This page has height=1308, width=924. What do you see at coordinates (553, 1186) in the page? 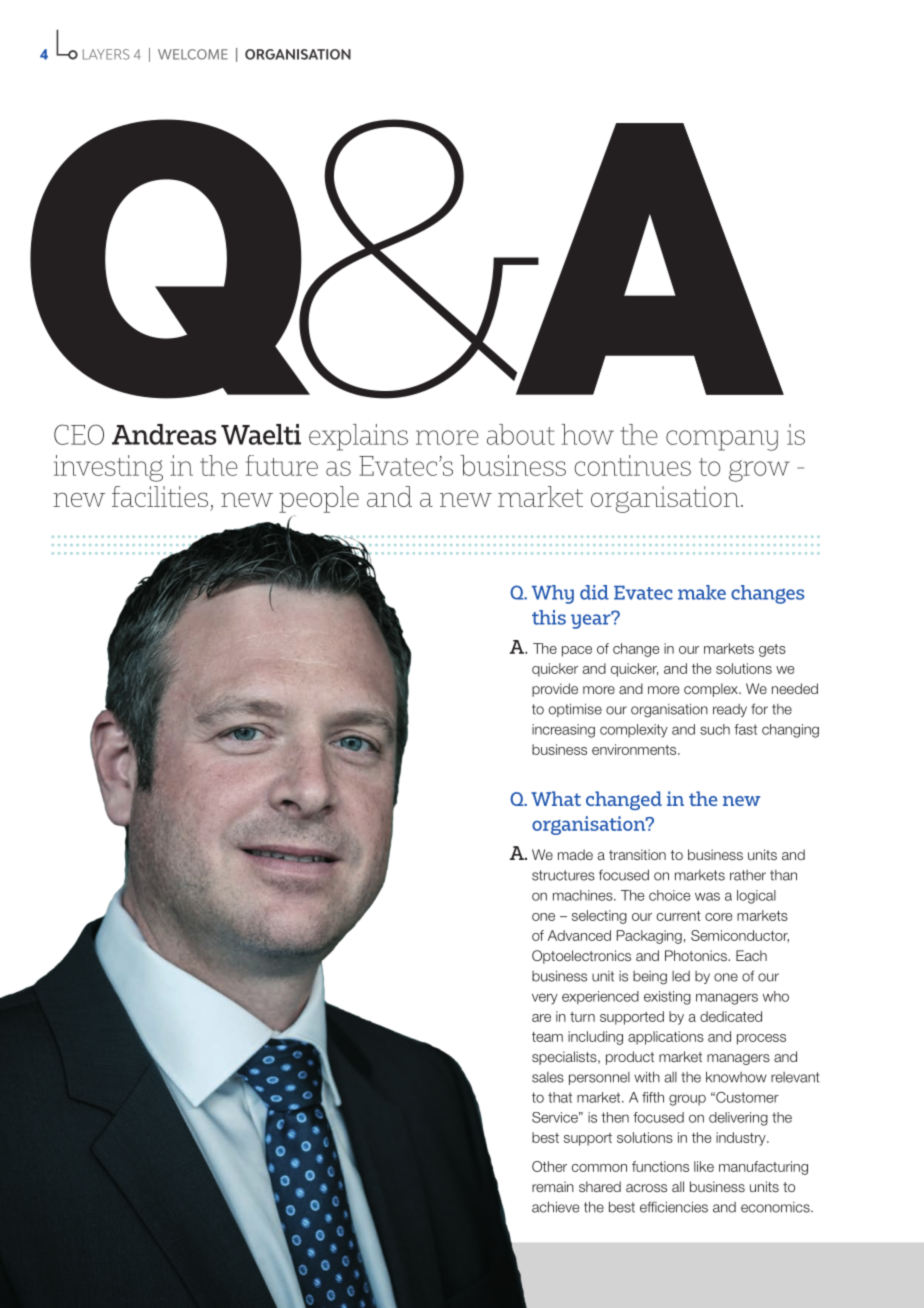
I see `remain` at bounding box center [553, 1186].
